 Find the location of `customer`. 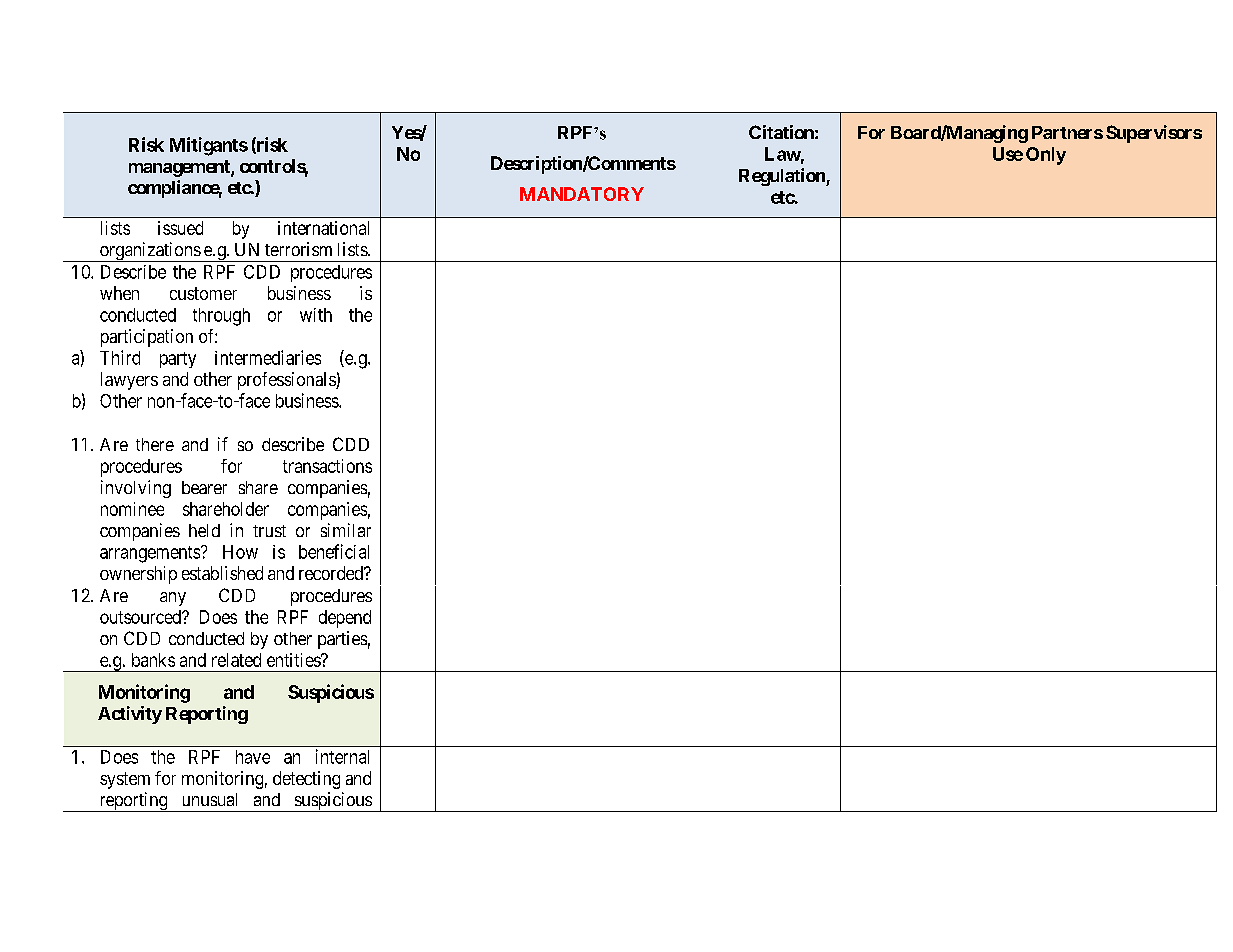

customer is located at coordinates (203, 293).
